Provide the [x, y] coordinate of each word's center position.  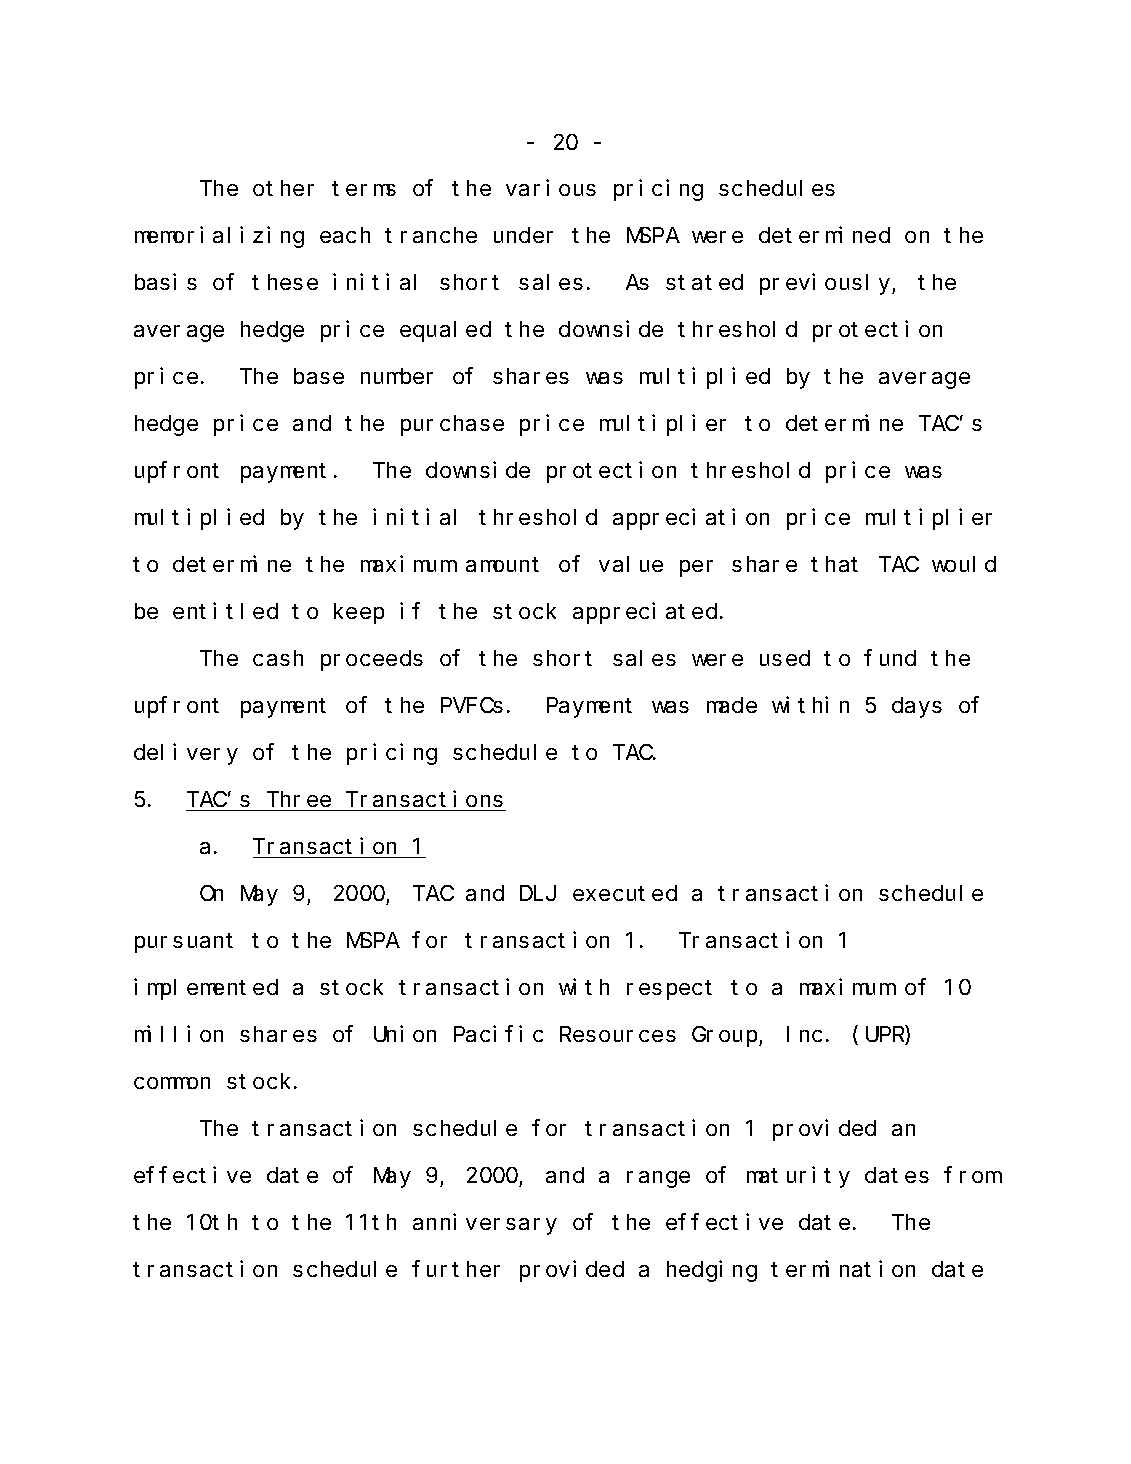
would [964, 564]
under [523, 235]
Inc [804, 1035]
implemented [206, 989]
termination [843, 1269]
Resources [618, 1035]
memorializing [219, 237]
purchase [452, 425]
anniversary [485, 1224]
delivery [186, 754]
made [732, 705]
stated [704, 282]
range [658, 1179]
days [917, 707]
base [319, 376]
